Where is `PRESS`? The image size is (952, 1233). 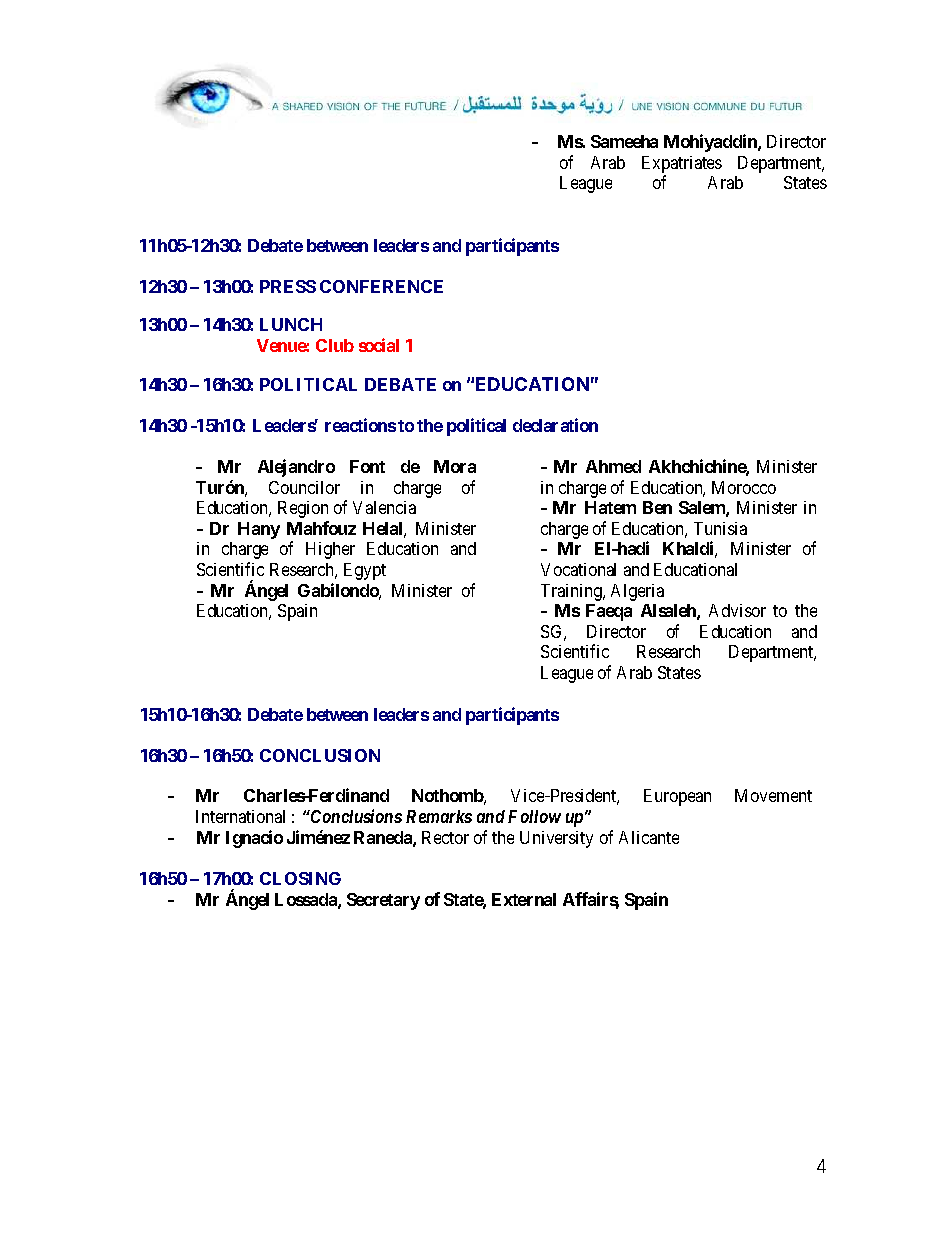
PRESS is located at coordinates (288, 286).
